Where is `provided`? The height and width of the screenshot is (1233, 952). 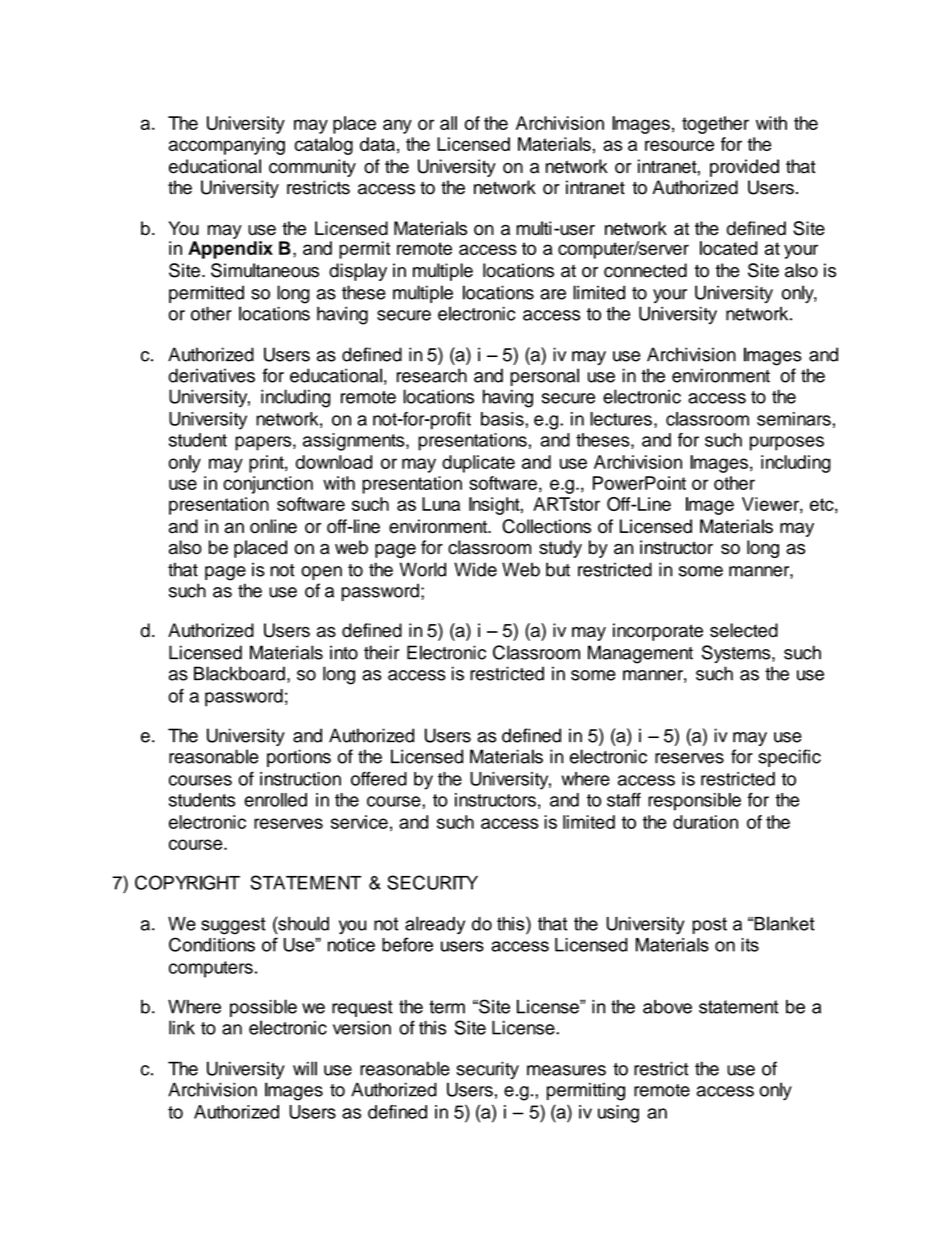 provided is located at coordinates (744, 168).
